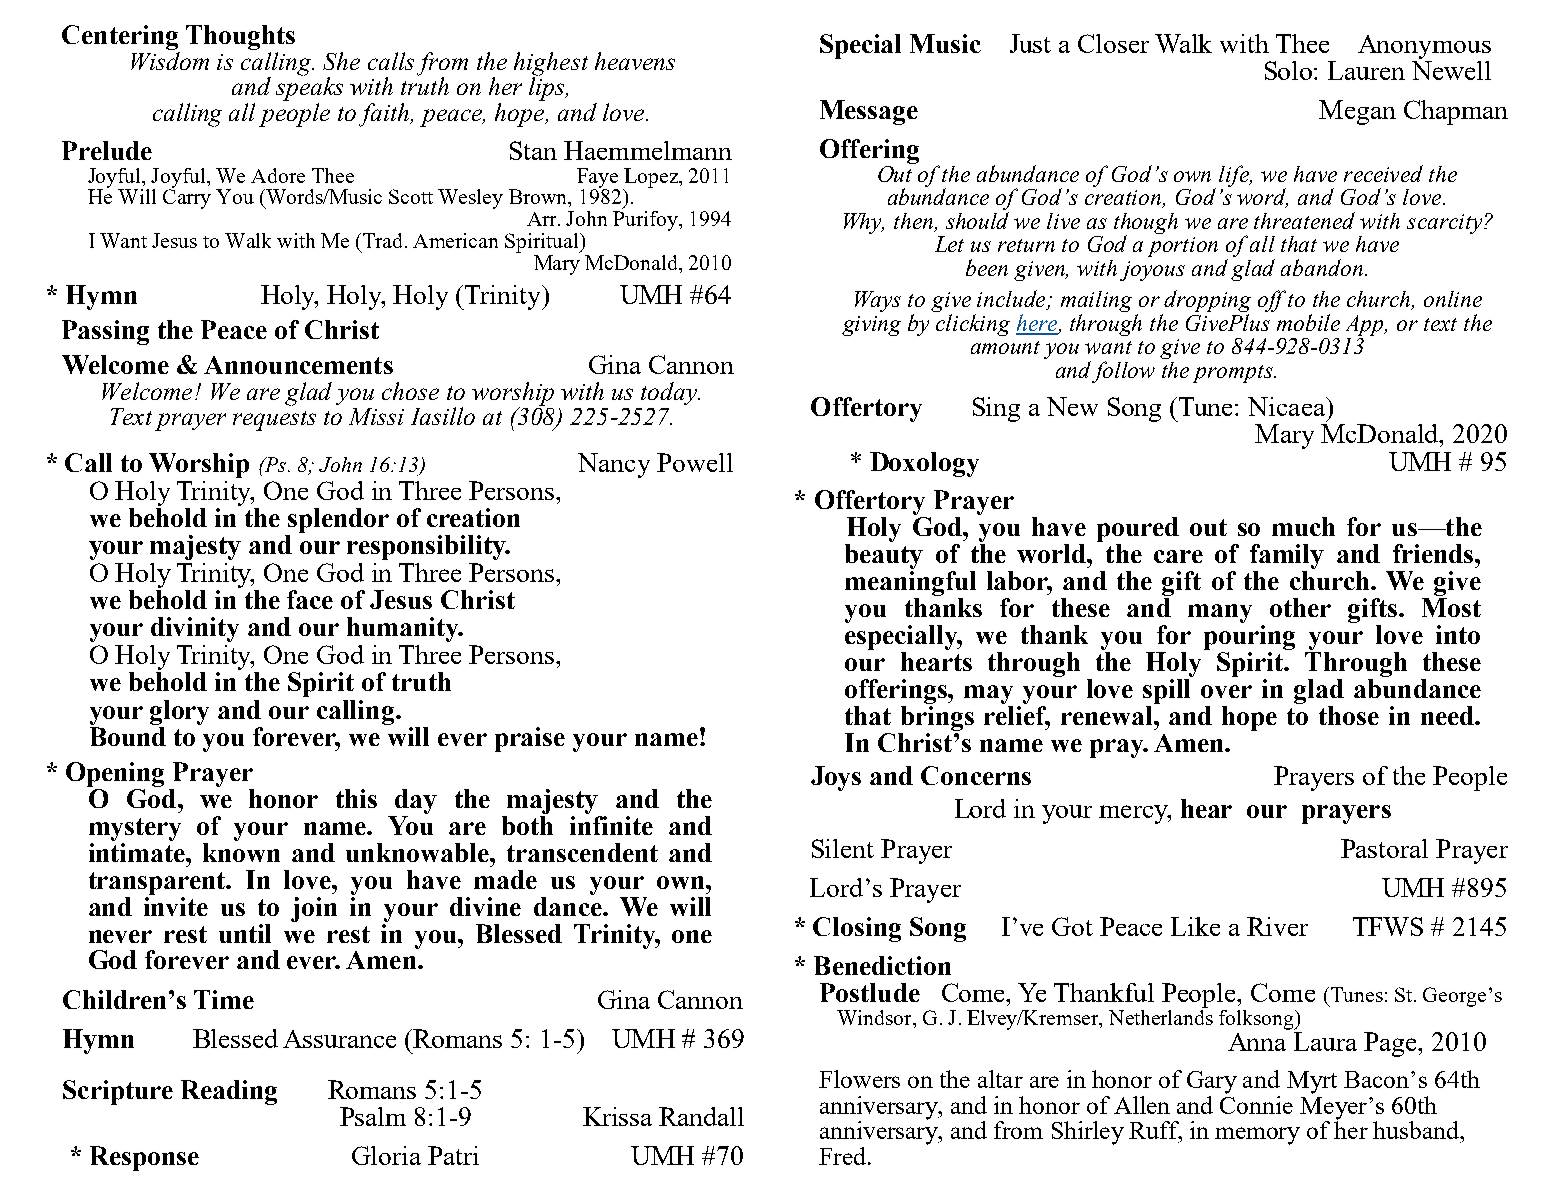 The image size is (1554, 1201). What do you see at coordinates (695, 462) in the screenshot?
I see `Powell` at bounding box center [695, 462].
